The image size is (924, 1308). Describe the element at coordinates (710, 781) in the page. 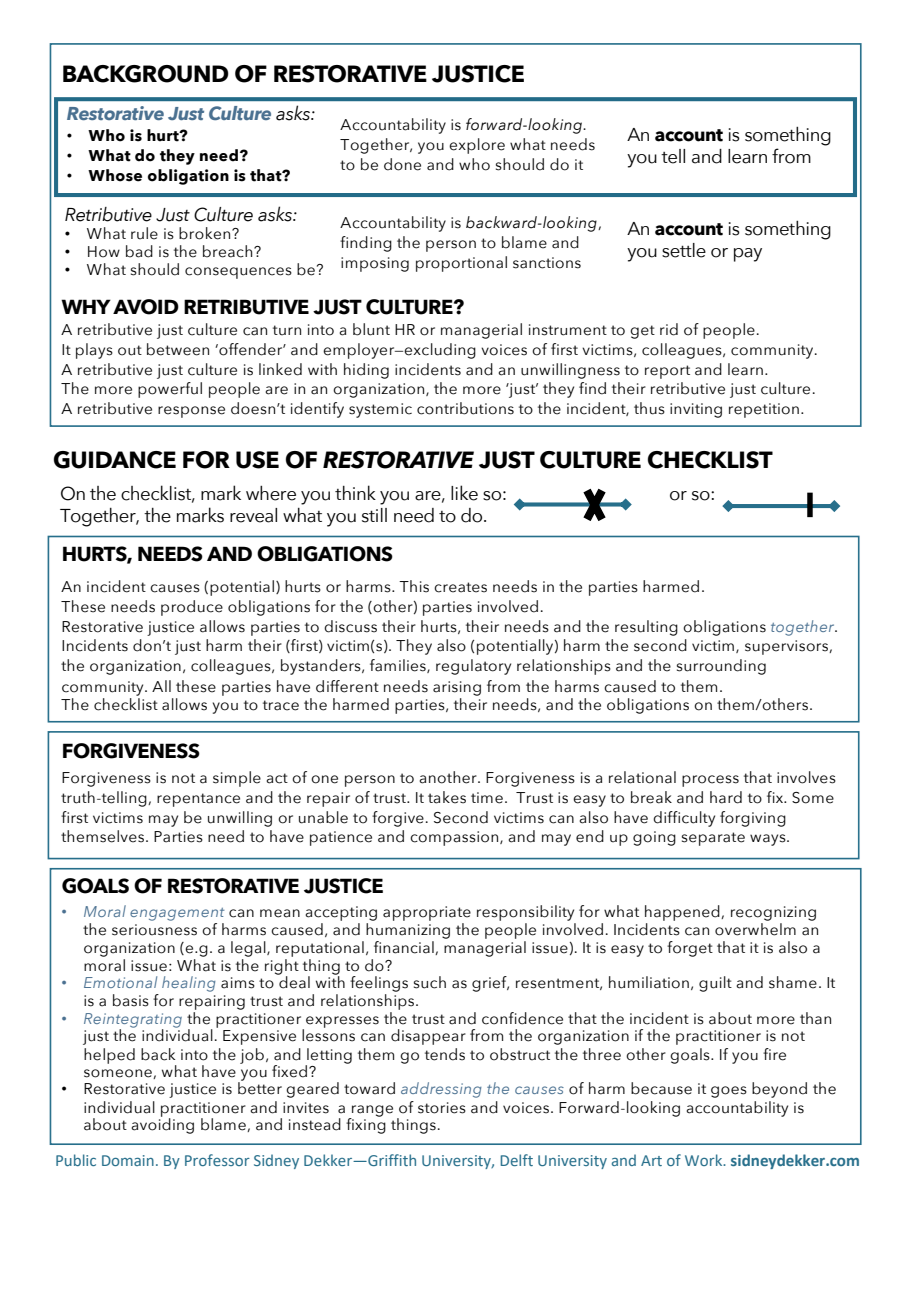

I see `process` at that location.
